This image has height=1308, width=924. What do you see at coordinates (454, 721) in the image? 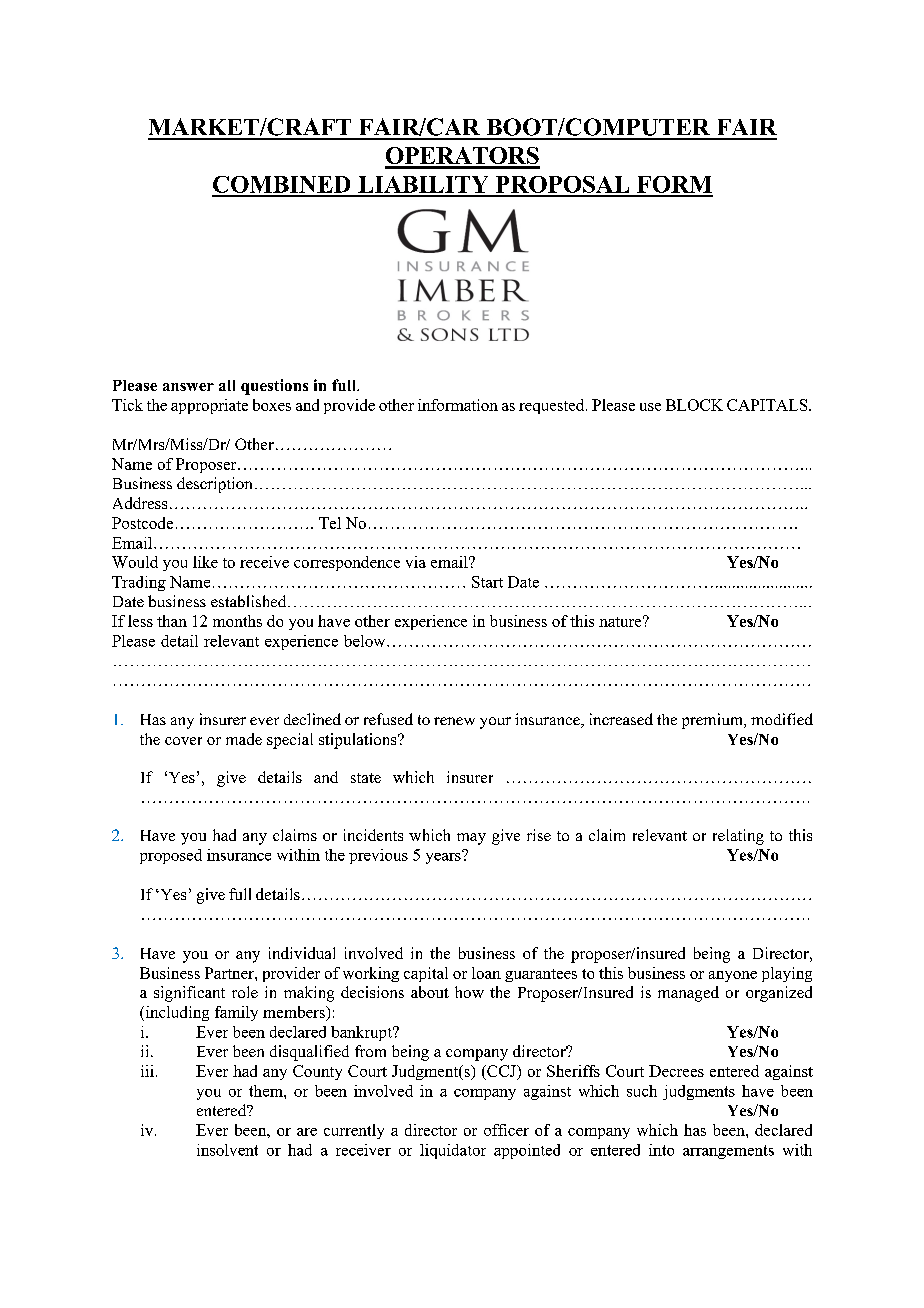
I see `renew` at bounding box center [454, 721].
